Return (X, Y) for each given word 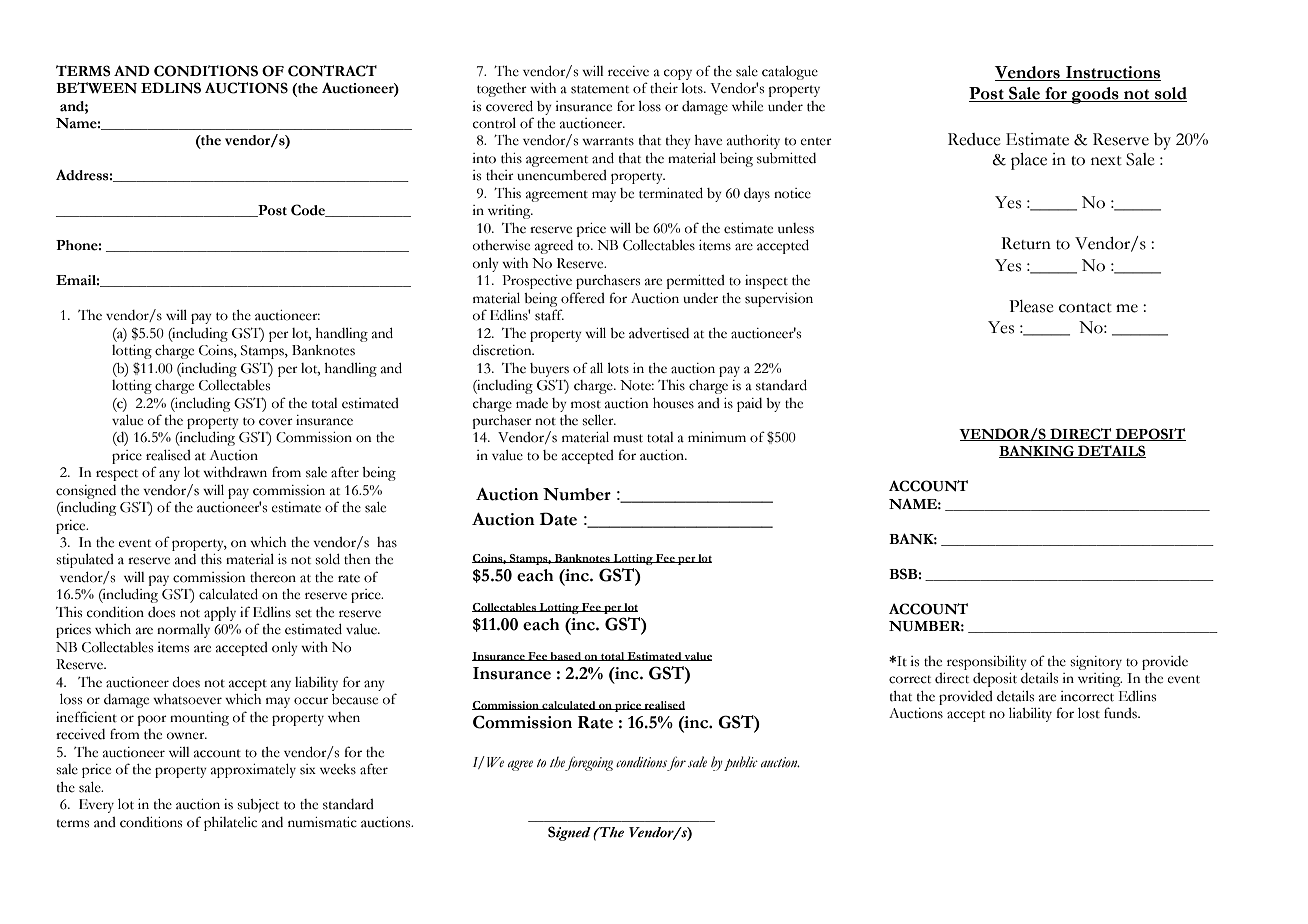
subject (258, 806)
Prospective (537, 282)
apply (220, 614)
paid (749, 405)
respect (117, 475)
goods (1095, 95)
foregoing (589, 764)
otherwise (501, 245)
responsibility (986, 663)
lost (1089, 713)
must (628, 438)
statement (600, 89)
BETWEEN (96, 87)
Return (1026, 243)
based (566, 656)
